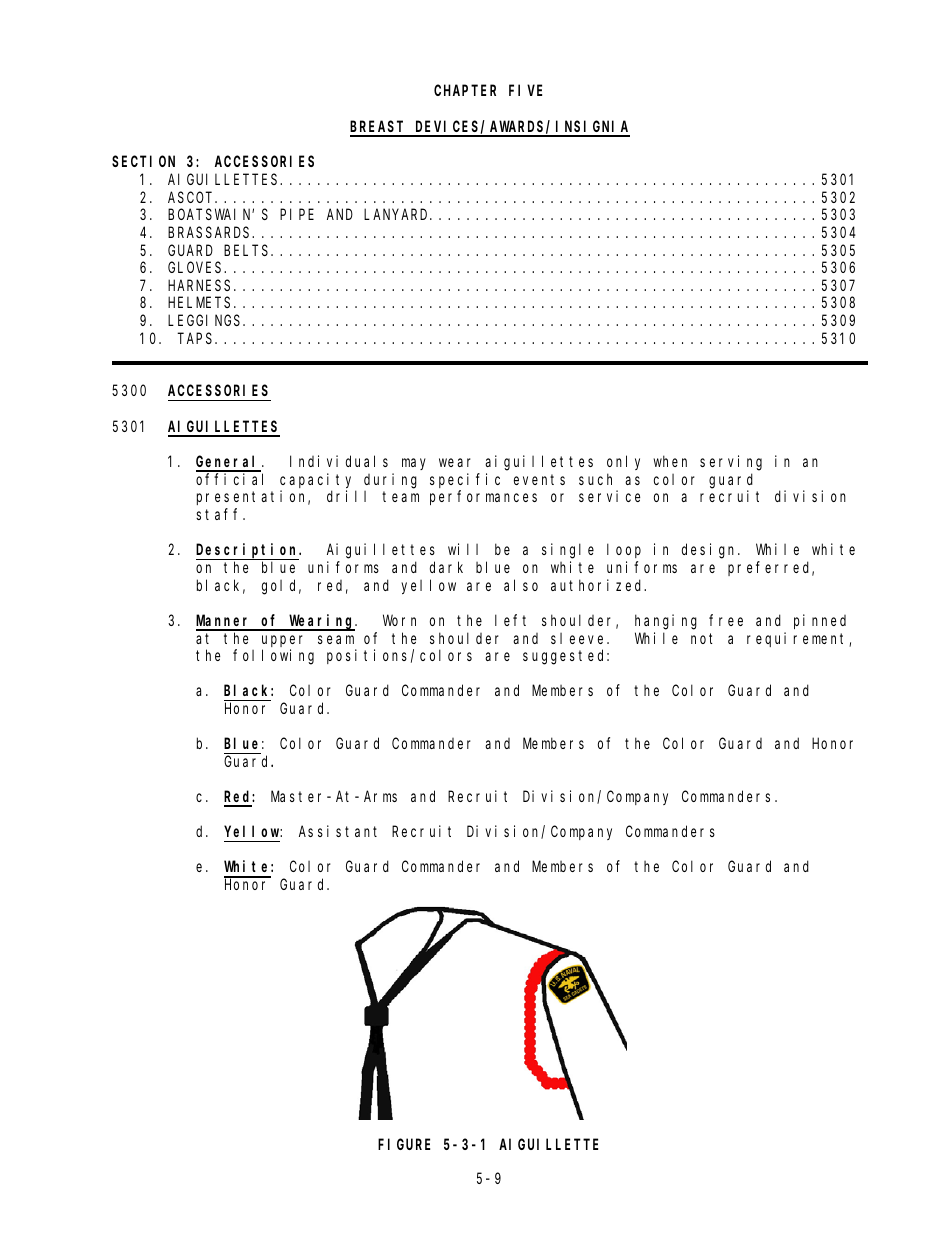  What do you see at coordinates (297, 215) in the screenshot?
I see `PIPE` at bounding box center [297, 215].
